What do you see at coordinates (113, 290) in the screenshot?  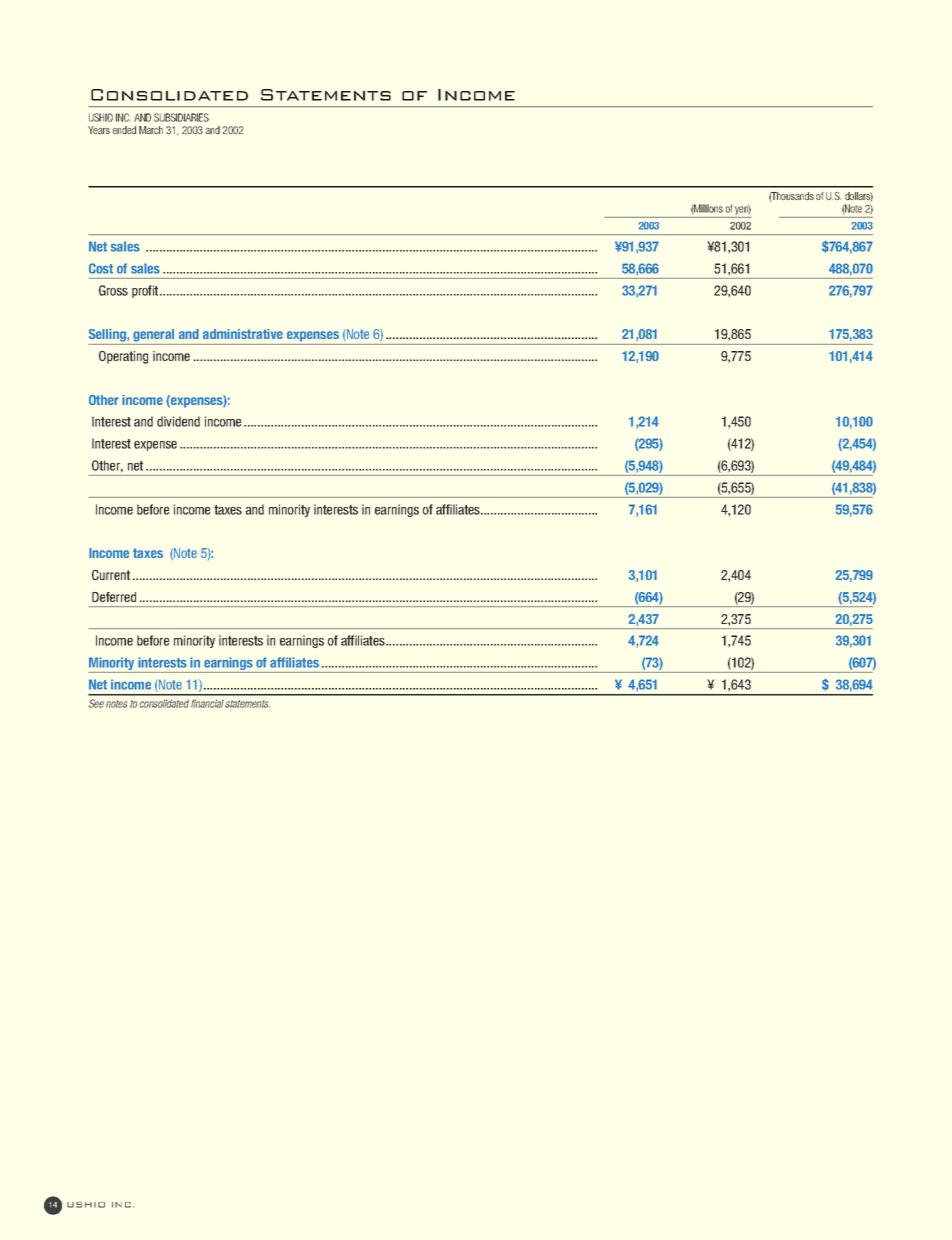 I see `Gross` at bounding box center [113, 290].
